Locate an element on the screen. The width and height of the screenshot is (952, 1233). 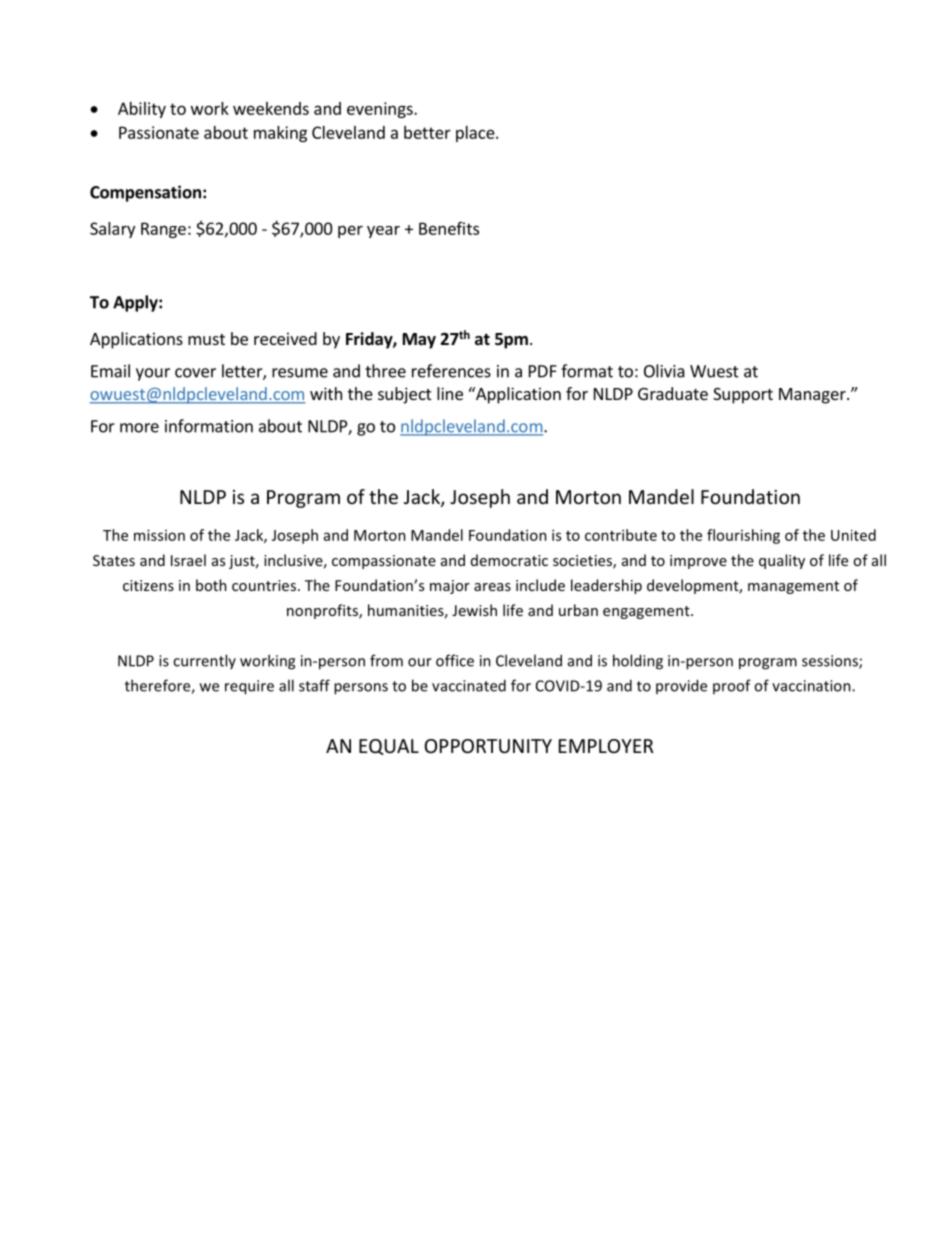
better is located at coordinates (427, 132).
